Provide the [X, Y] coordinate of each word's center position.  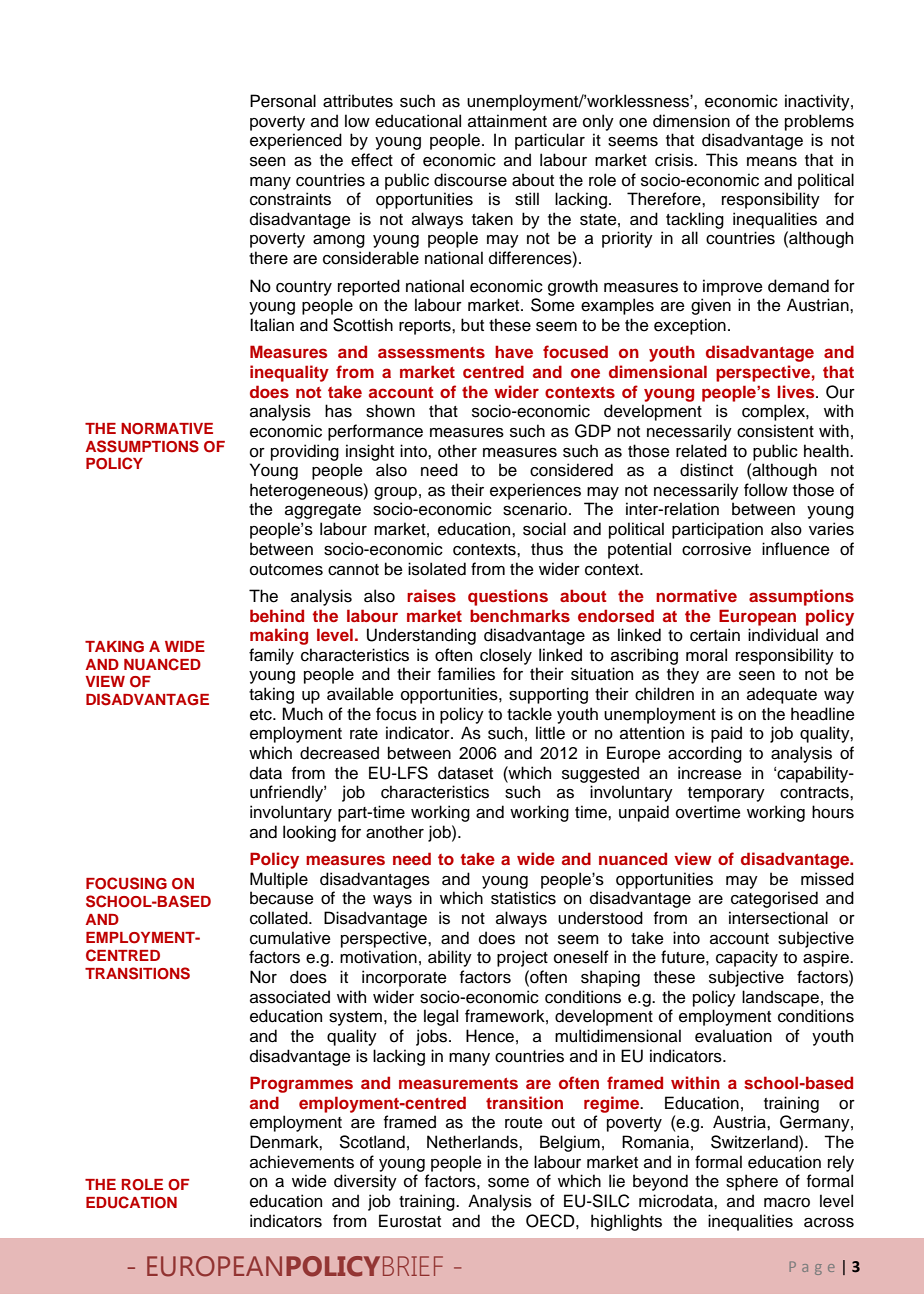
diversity [365, 1182]
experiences [535, 491]
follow [766, 490]
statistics [523, 898]
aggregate [323, 511]
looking [309, 833]
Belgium [570, 1143]
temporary [726, 794]
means [772, 162]
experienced [296, 141]
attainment [507, 121]
